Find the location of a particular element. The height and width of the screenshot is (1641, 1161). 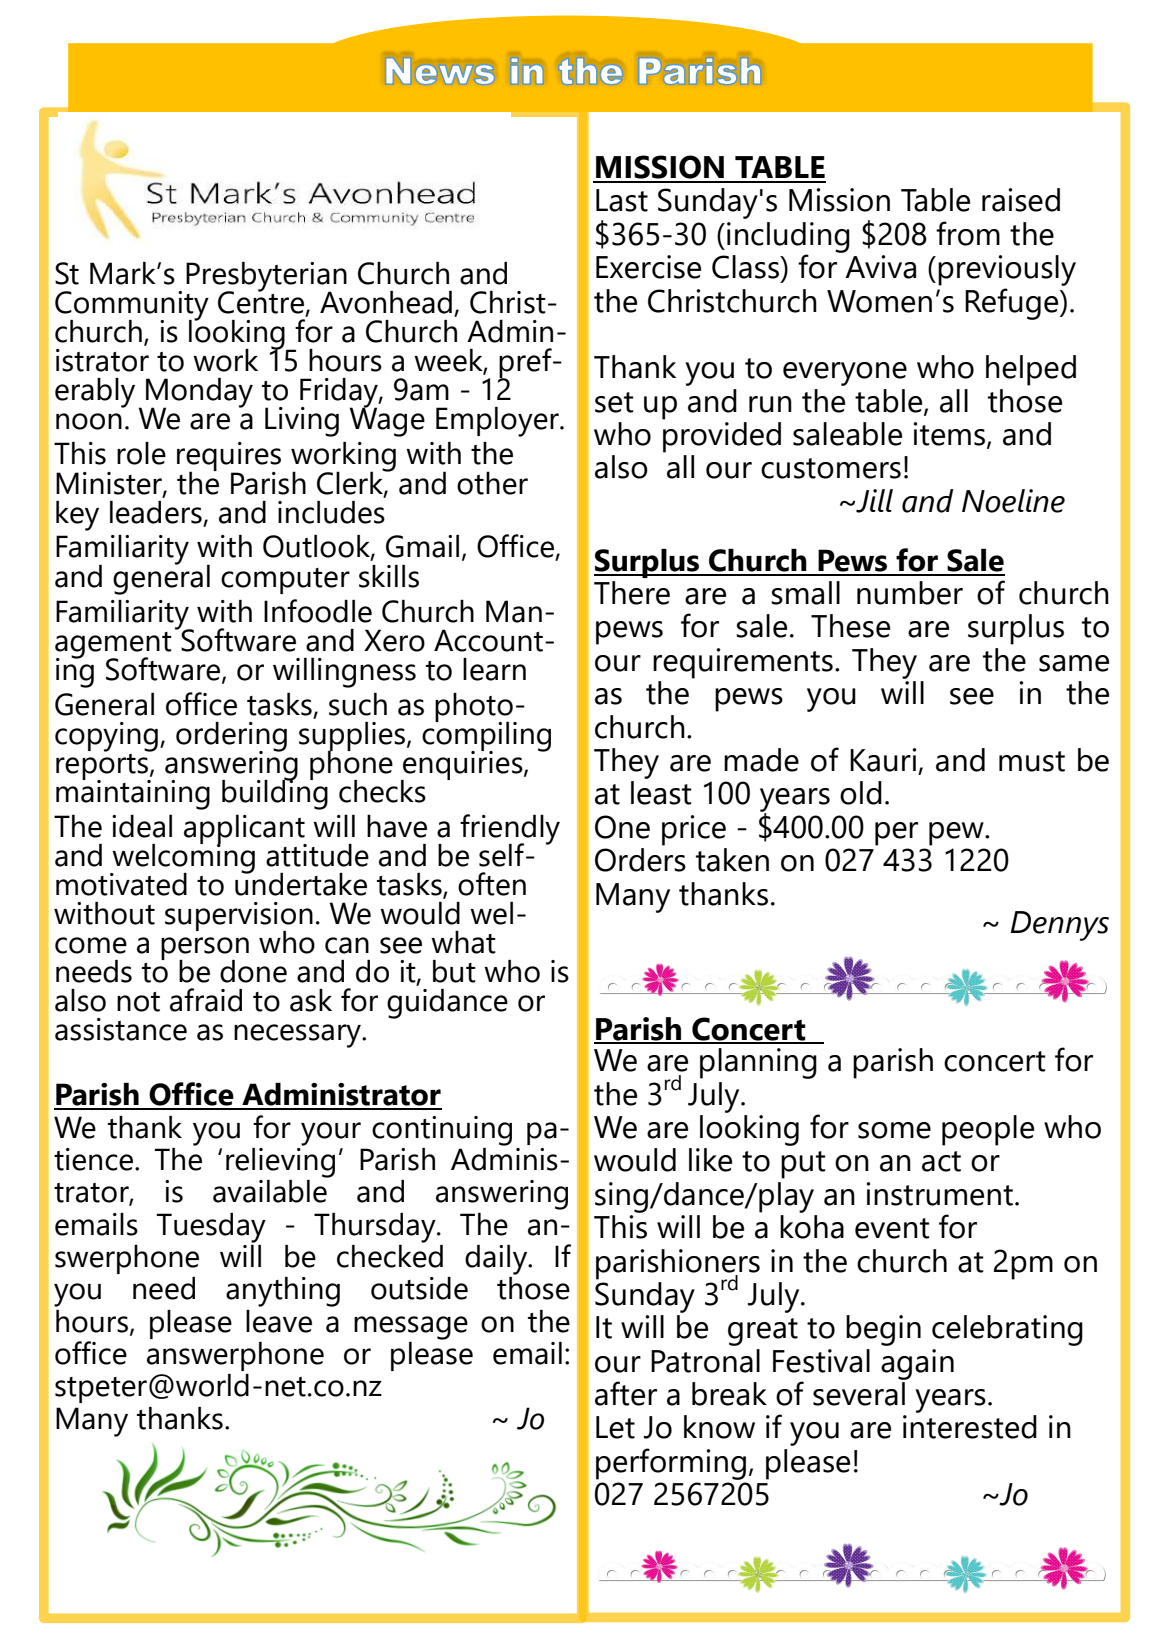

but is located at coordinates (454, 971).
